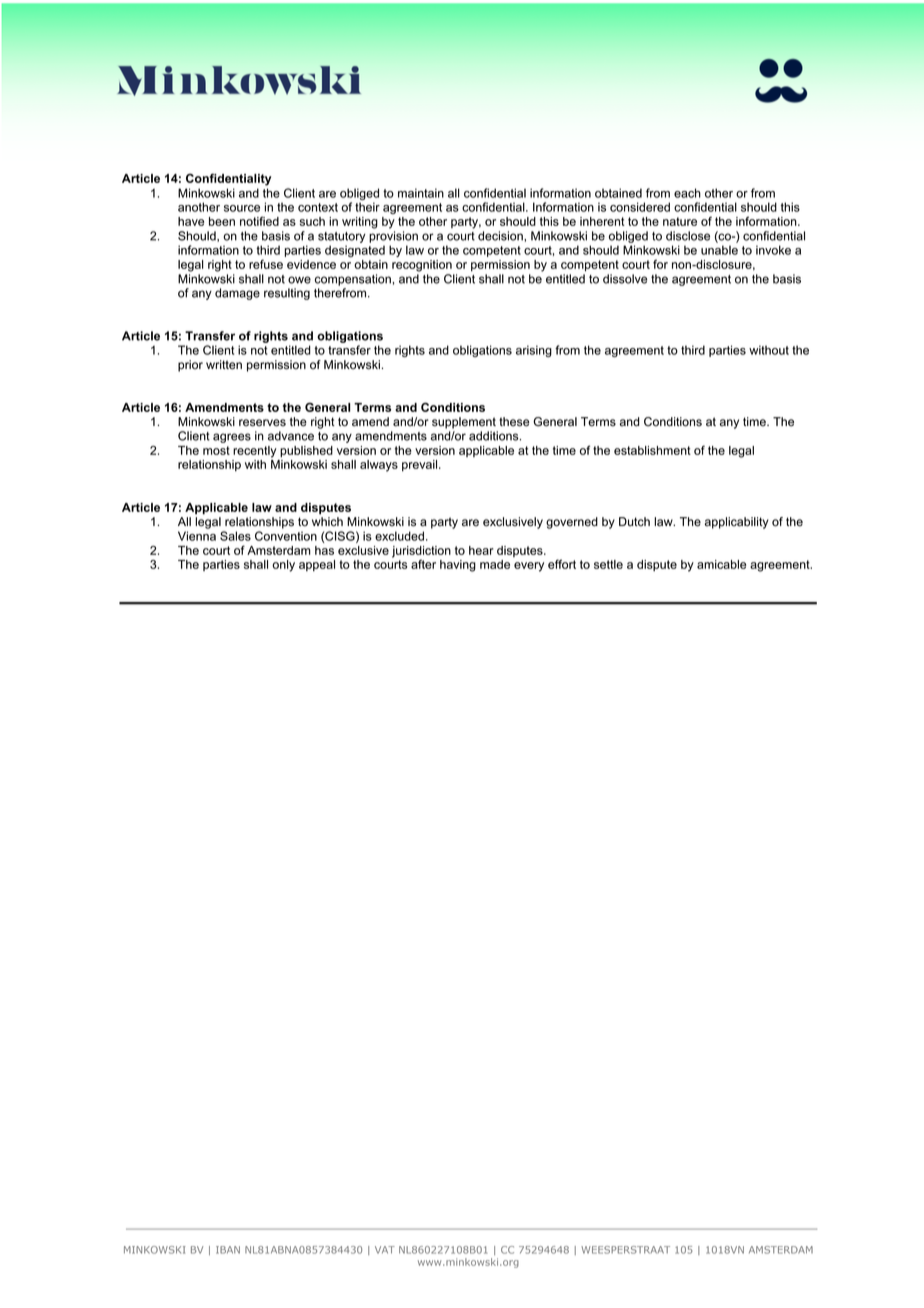 Image resolution: width=924 pixels, height=1308 pixels. I want to click on amicable, so click(721, 564).
